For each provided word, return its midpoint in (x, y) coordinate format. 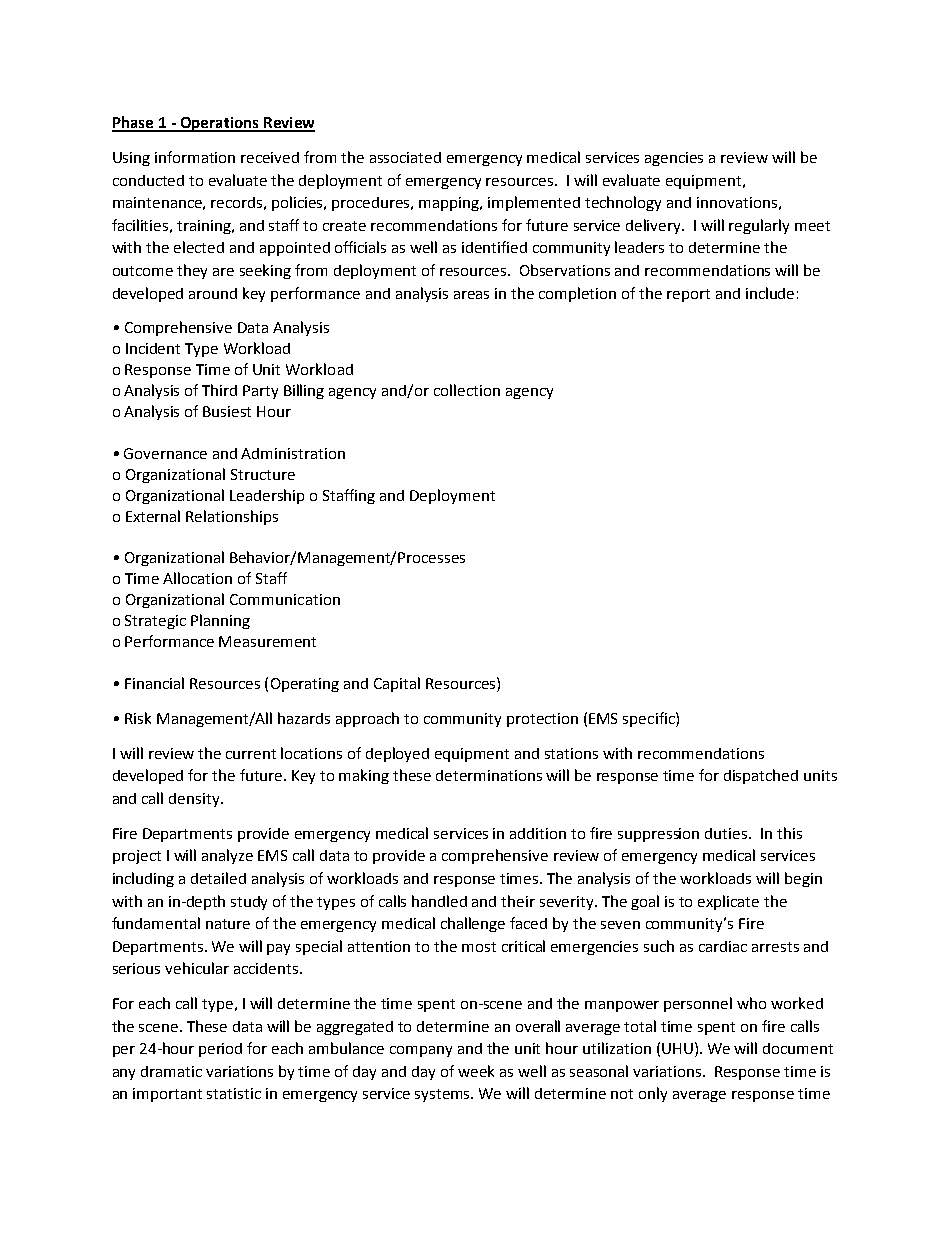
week (476, 1071)
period (220, 1050)
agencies (674, 159)
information (195, 157)
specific (650, 719)
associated (405, 157)
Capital (397, 684)
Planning (220, 621)
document (798, 1048)
